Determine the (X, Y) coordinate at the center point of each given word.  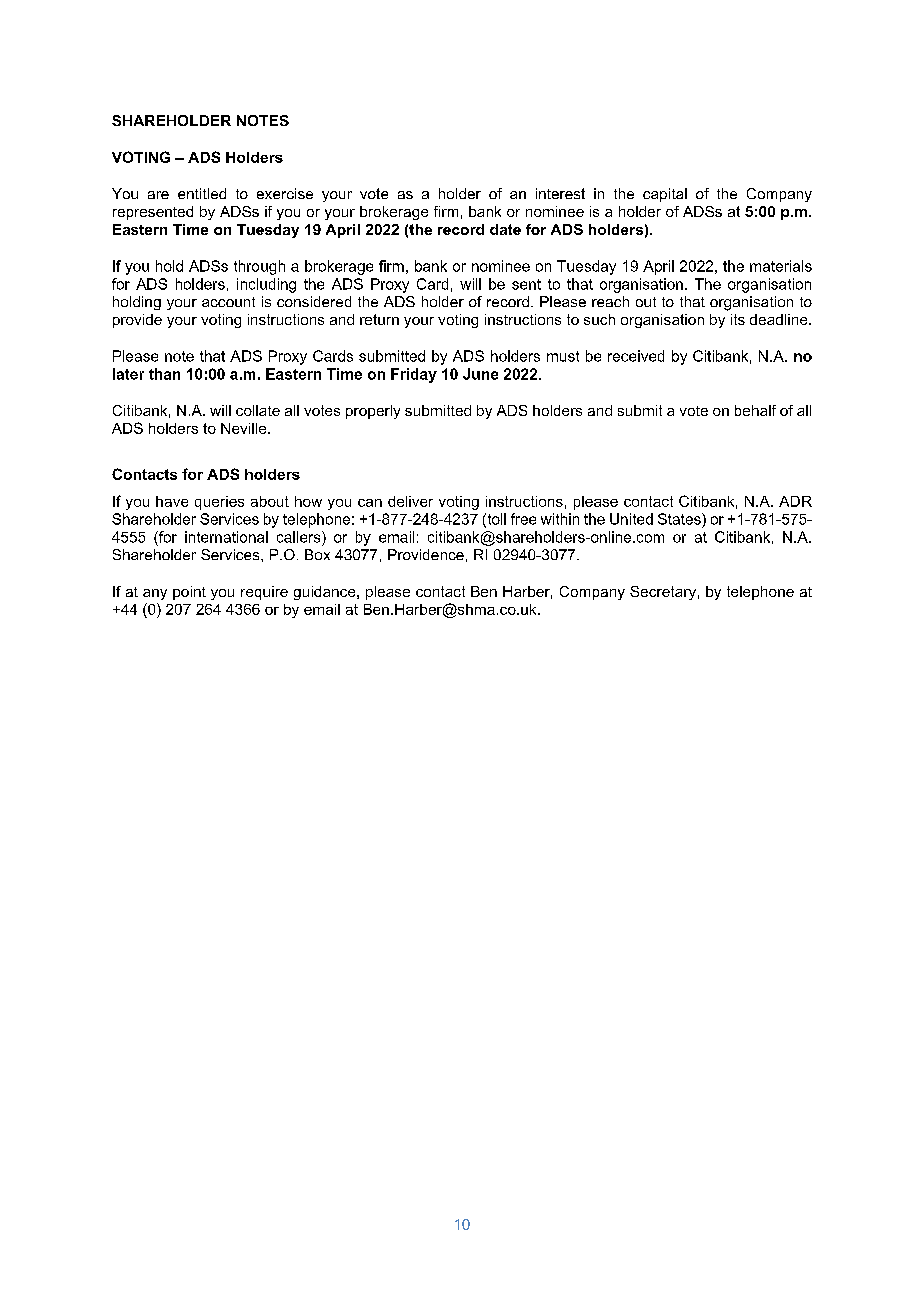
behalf (755, 410)
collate (258, 410)
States (680, 519)
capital (665, 195)
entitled (202, 193)
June (480, 374)
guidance (326, 593)
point (189, 593)
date (505, 229)
